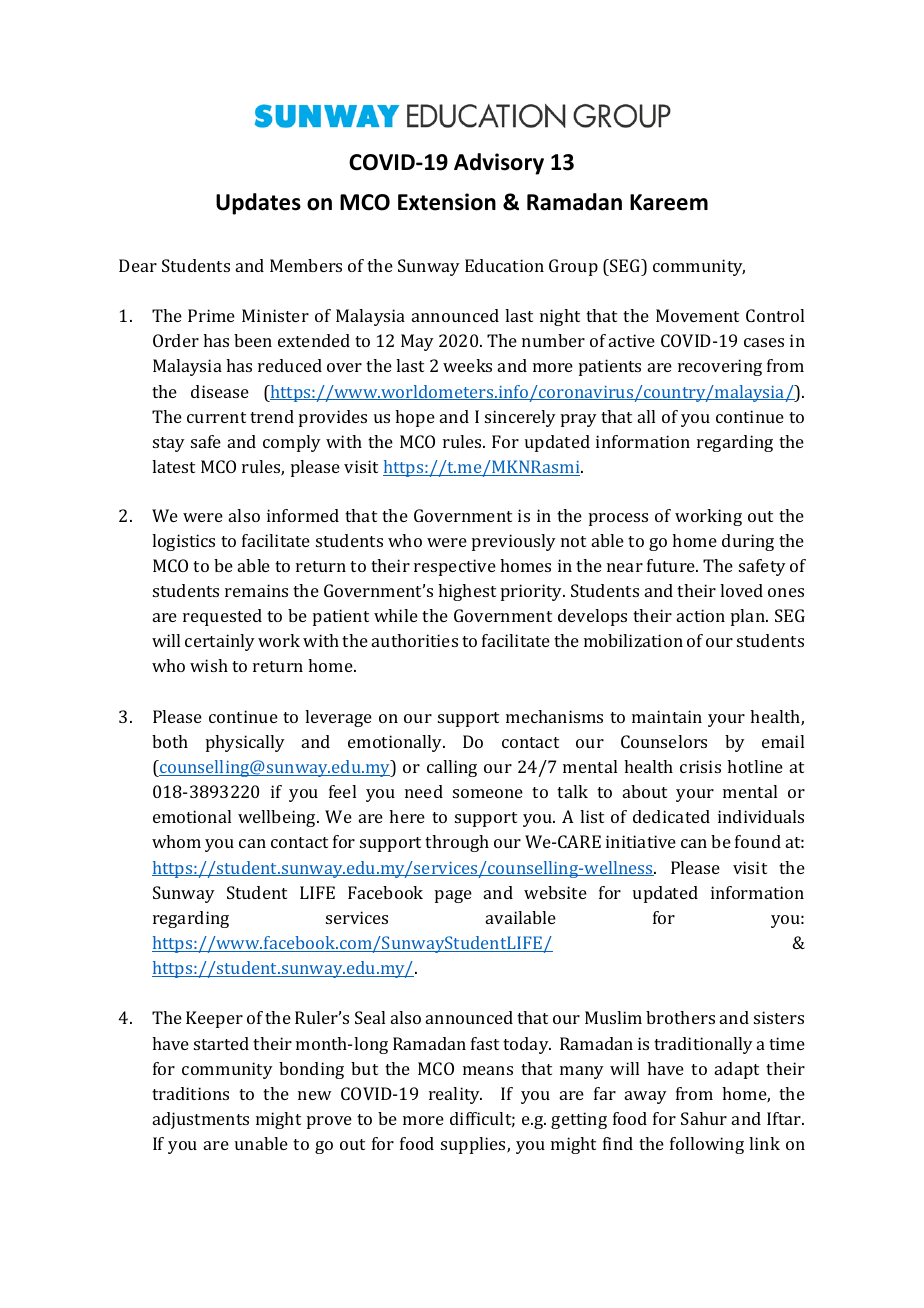 The height and width of the page is (1308, 924). What do you see at coordinates (455, 1095) in the page?
I see `reality` at bounding box center [455, 1095].
